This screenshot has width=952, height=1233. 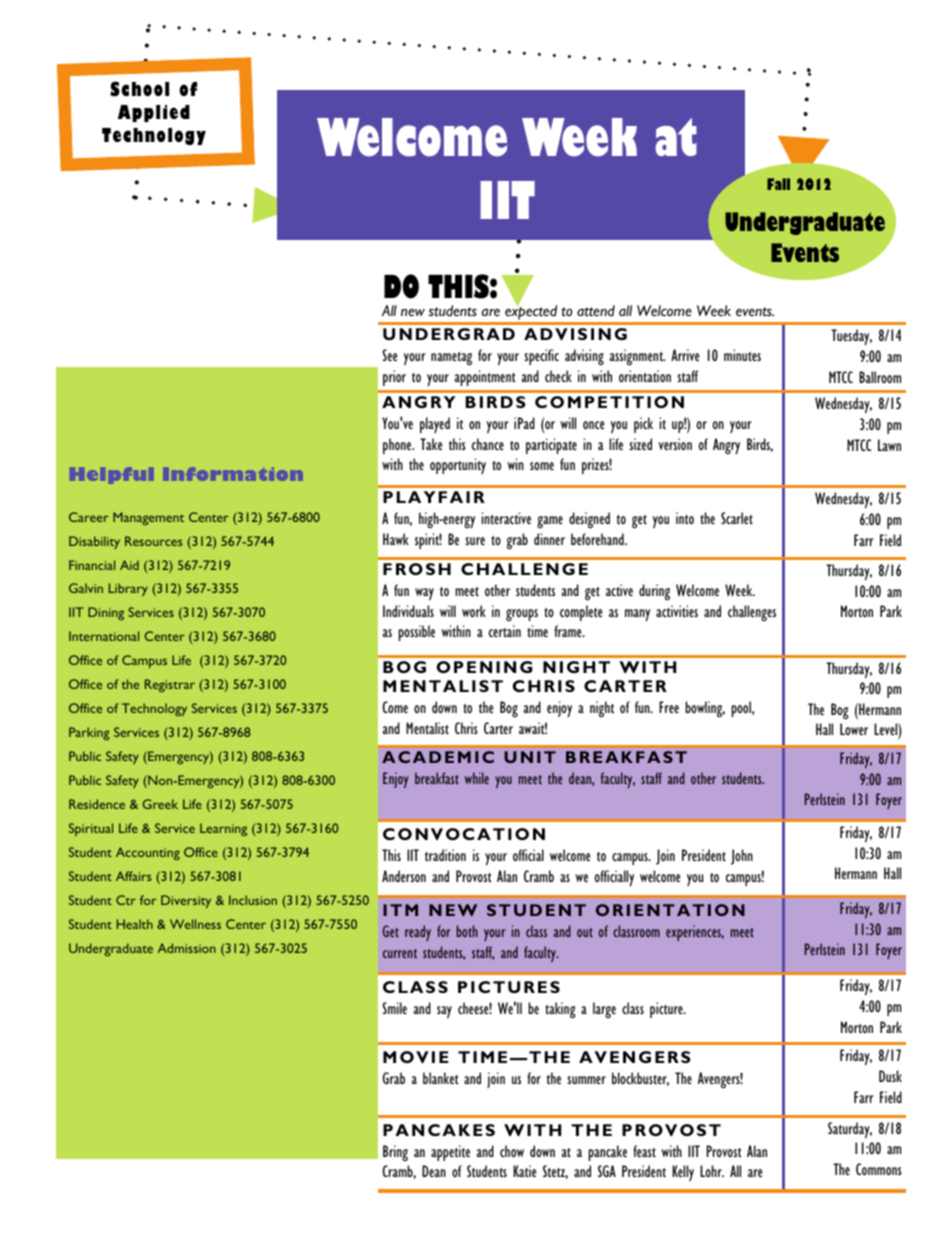 I want to click on Applied, so click(x=154, y=113).
